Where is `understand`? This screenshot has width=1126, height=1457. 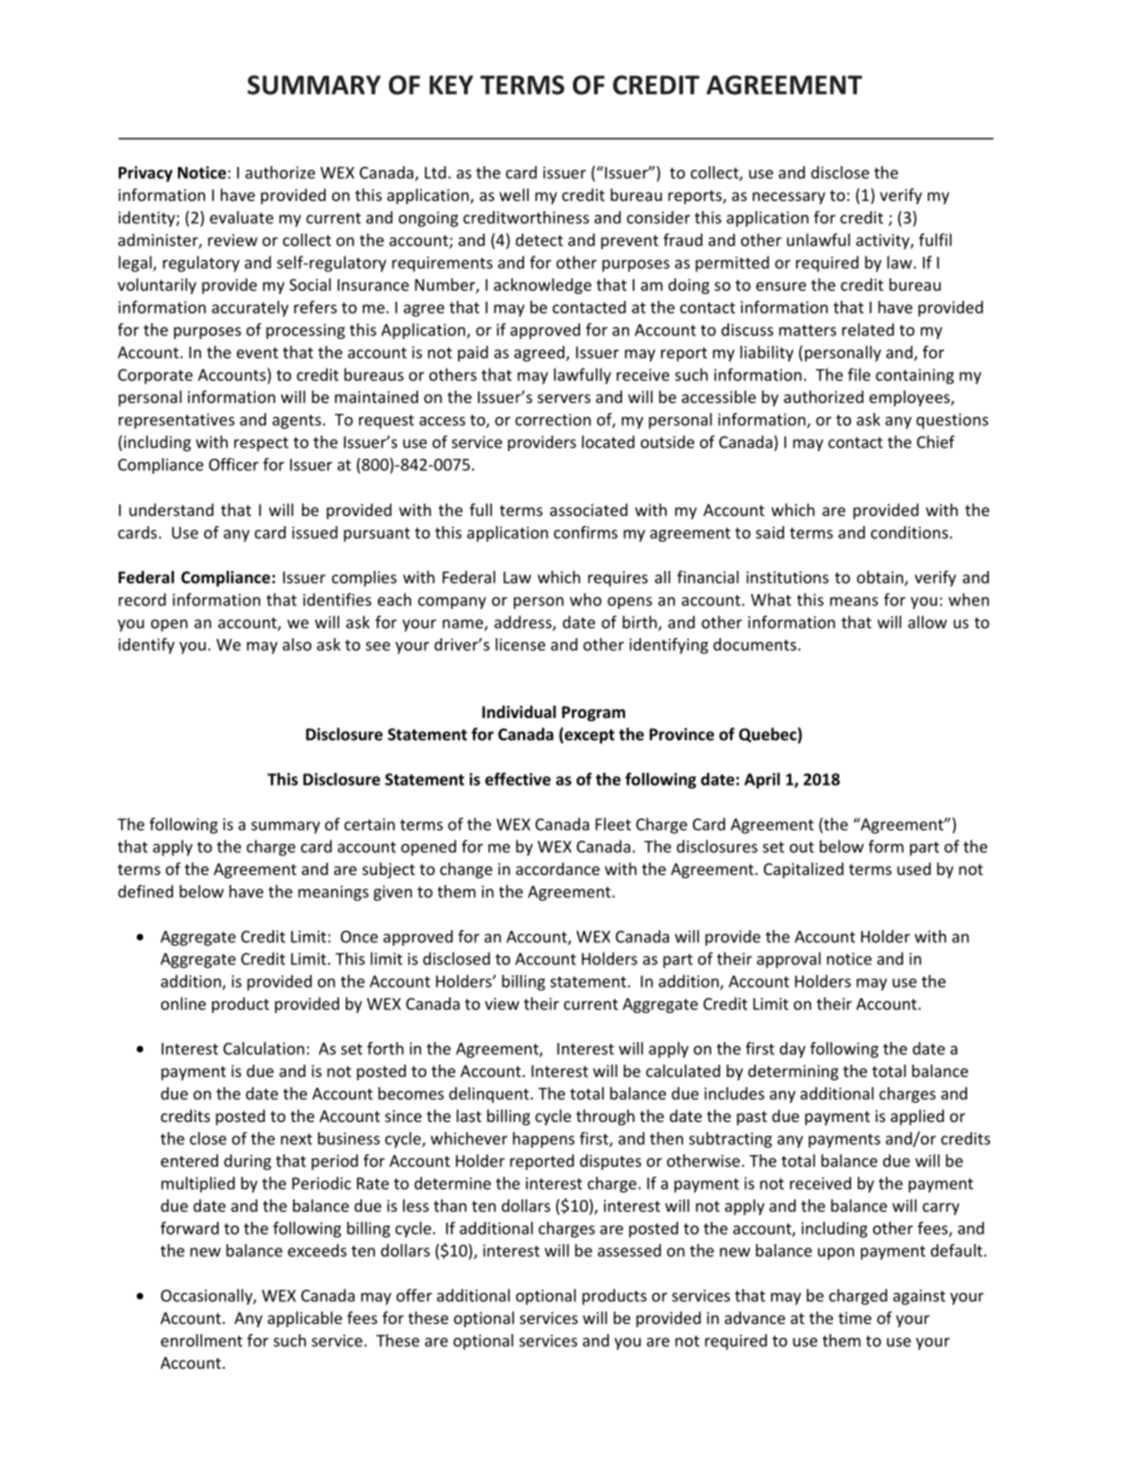
understand is located at coordinates (171, 509).
